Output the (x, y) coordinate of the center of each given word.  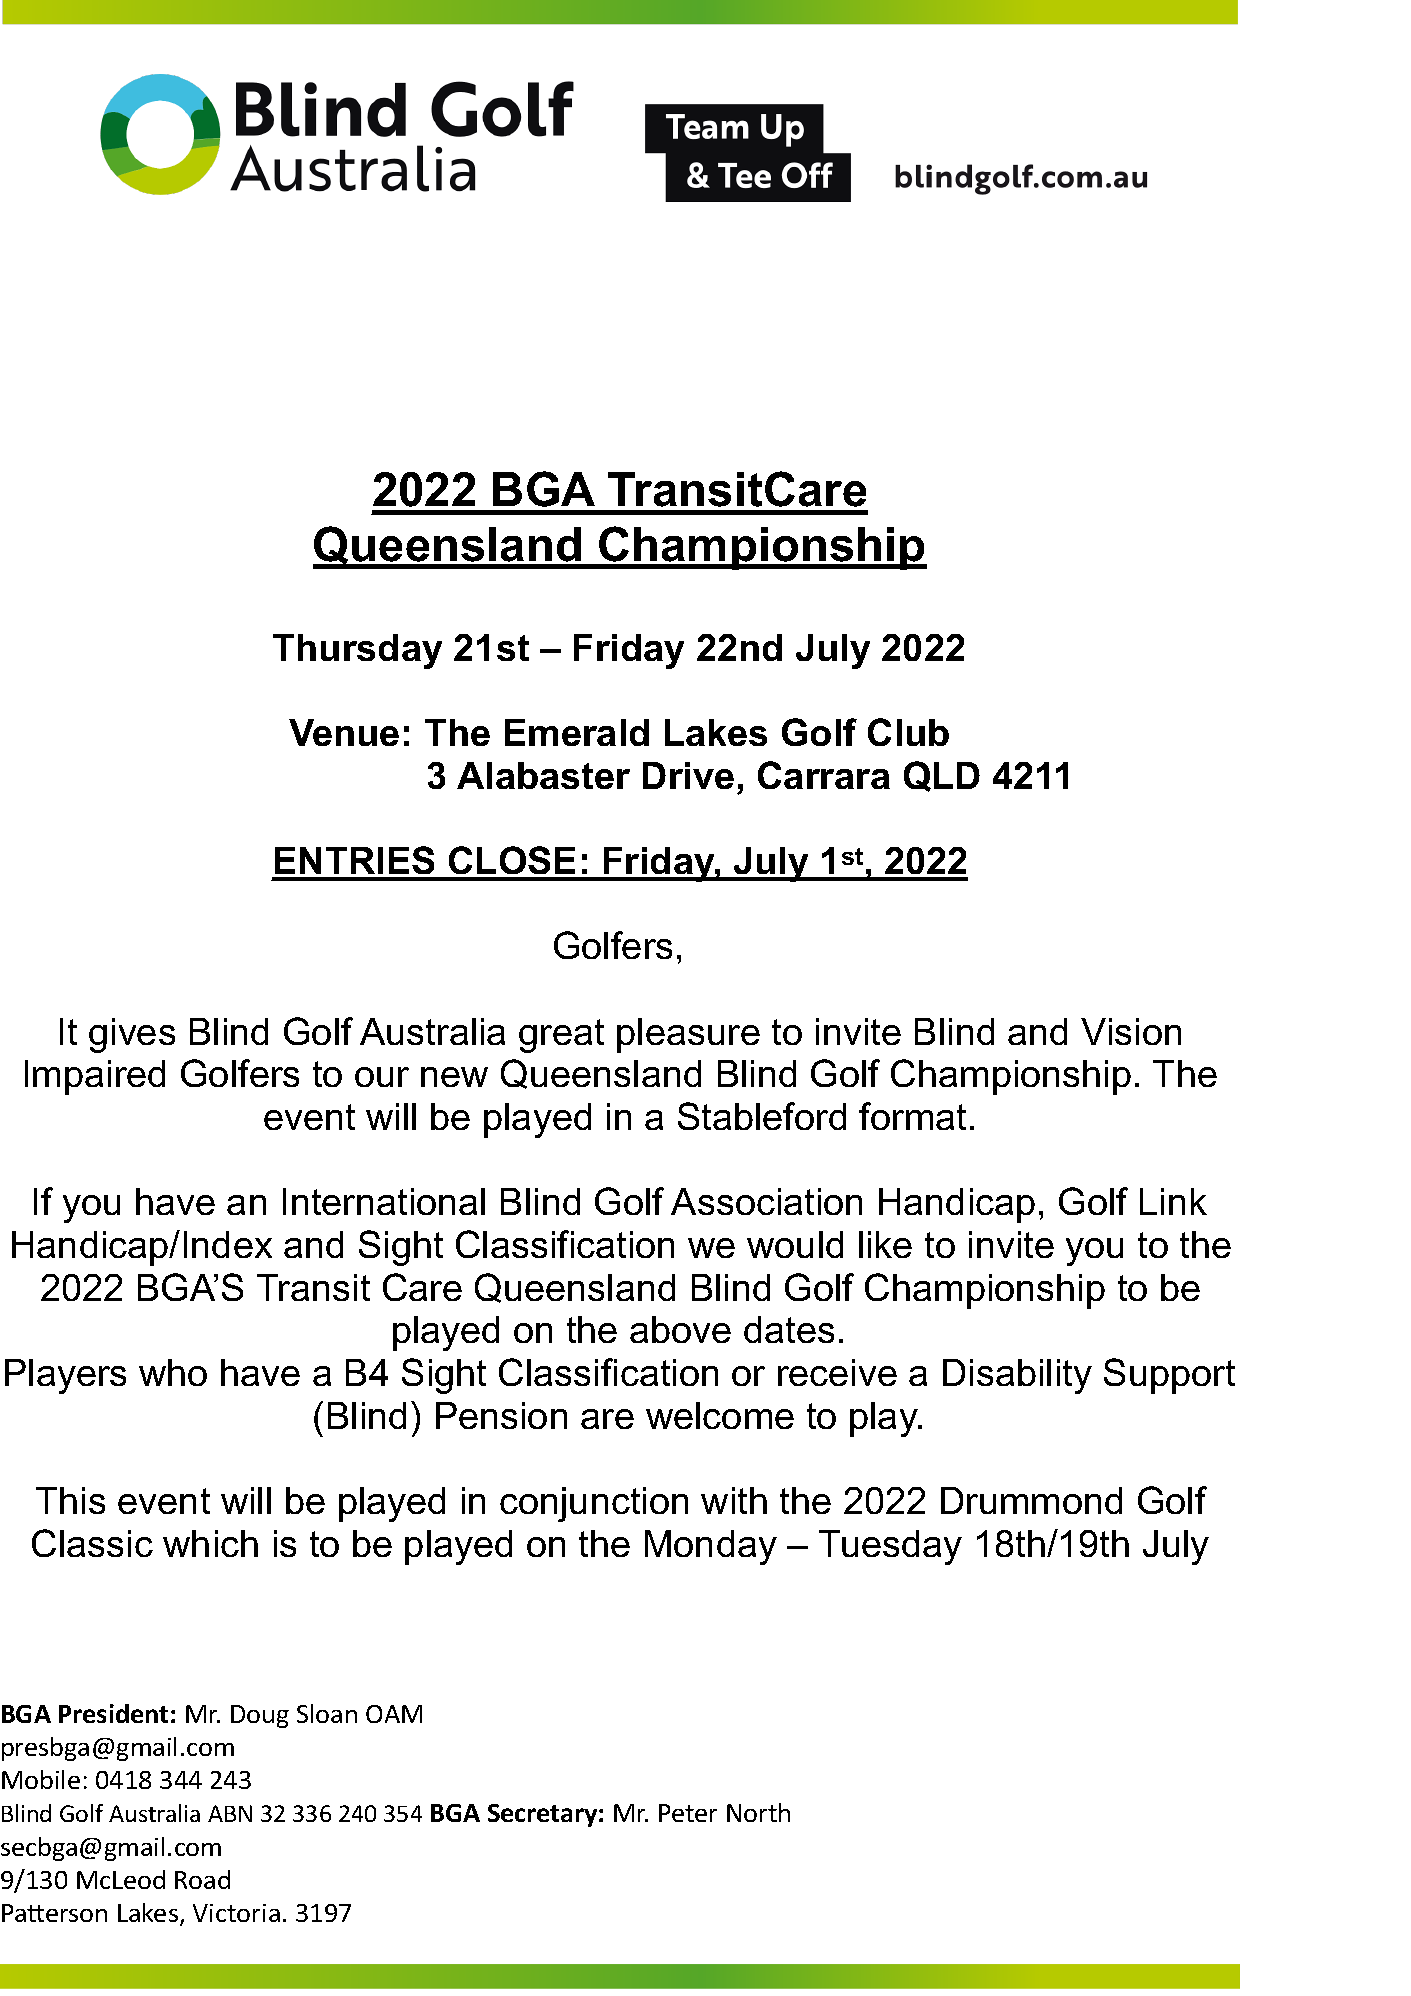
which (210, 1543)
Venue (344, 732)
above (680, 1329)
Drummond (1031, 1500)
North (758, 1812)
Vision (1131, 1031)
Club (908, 732)
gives (132, 1035)
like (885, 1244)
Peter (688, 1813)
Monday (711, 1547)
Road (202, 1879)
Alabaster (543, 775)
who (173, 1372)
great (561, 1036)
